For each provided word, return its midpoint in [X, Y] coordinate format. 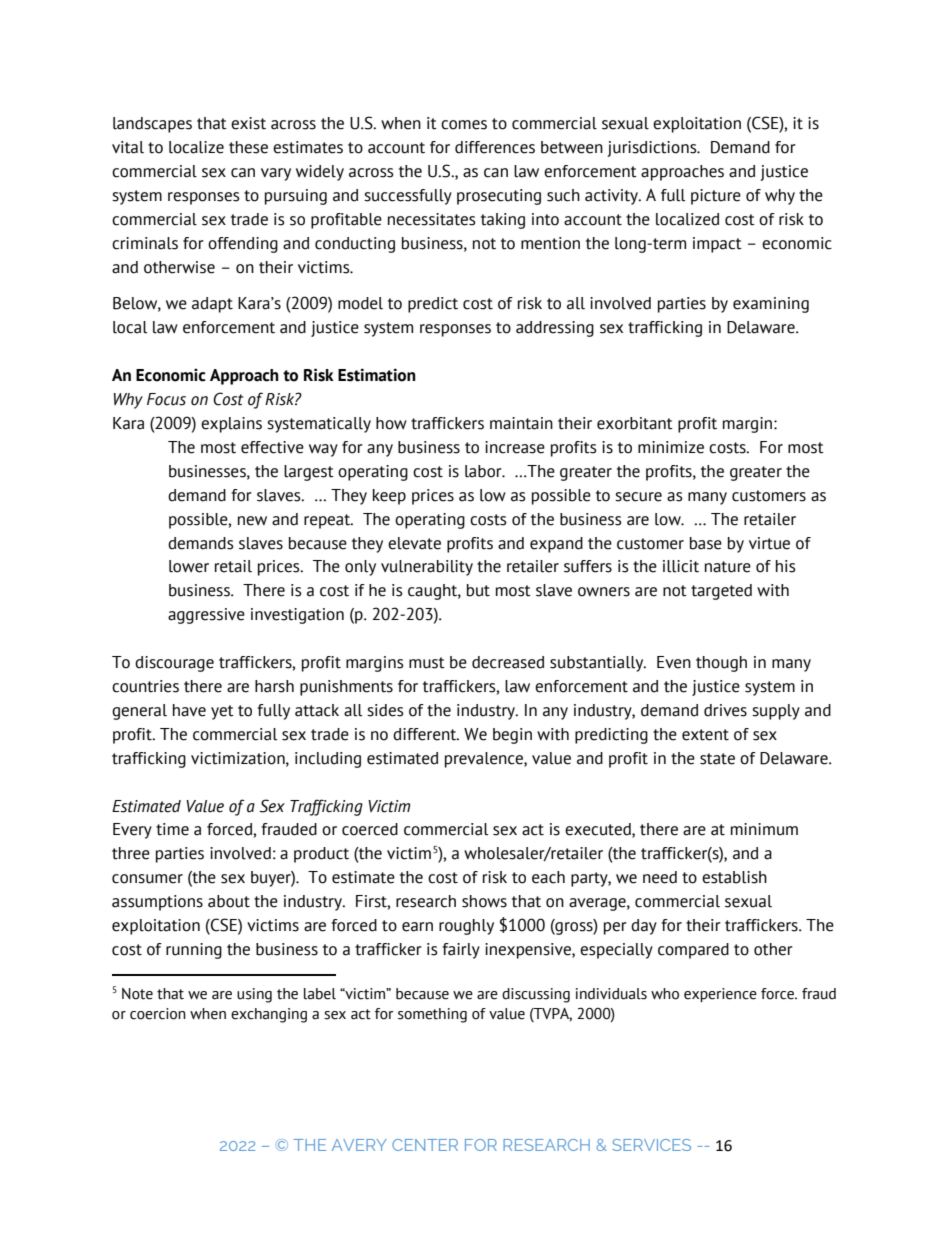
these [248, 147]
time [172, 829]
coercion [158, 1014]
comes [464, 125]
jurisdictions [653, 149]
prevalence [485, 760]
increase [515, 447]
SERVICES [651, 1145]
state [717, 759]
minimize [671, 447]
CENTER [425, 1145]
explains [231, 425]
